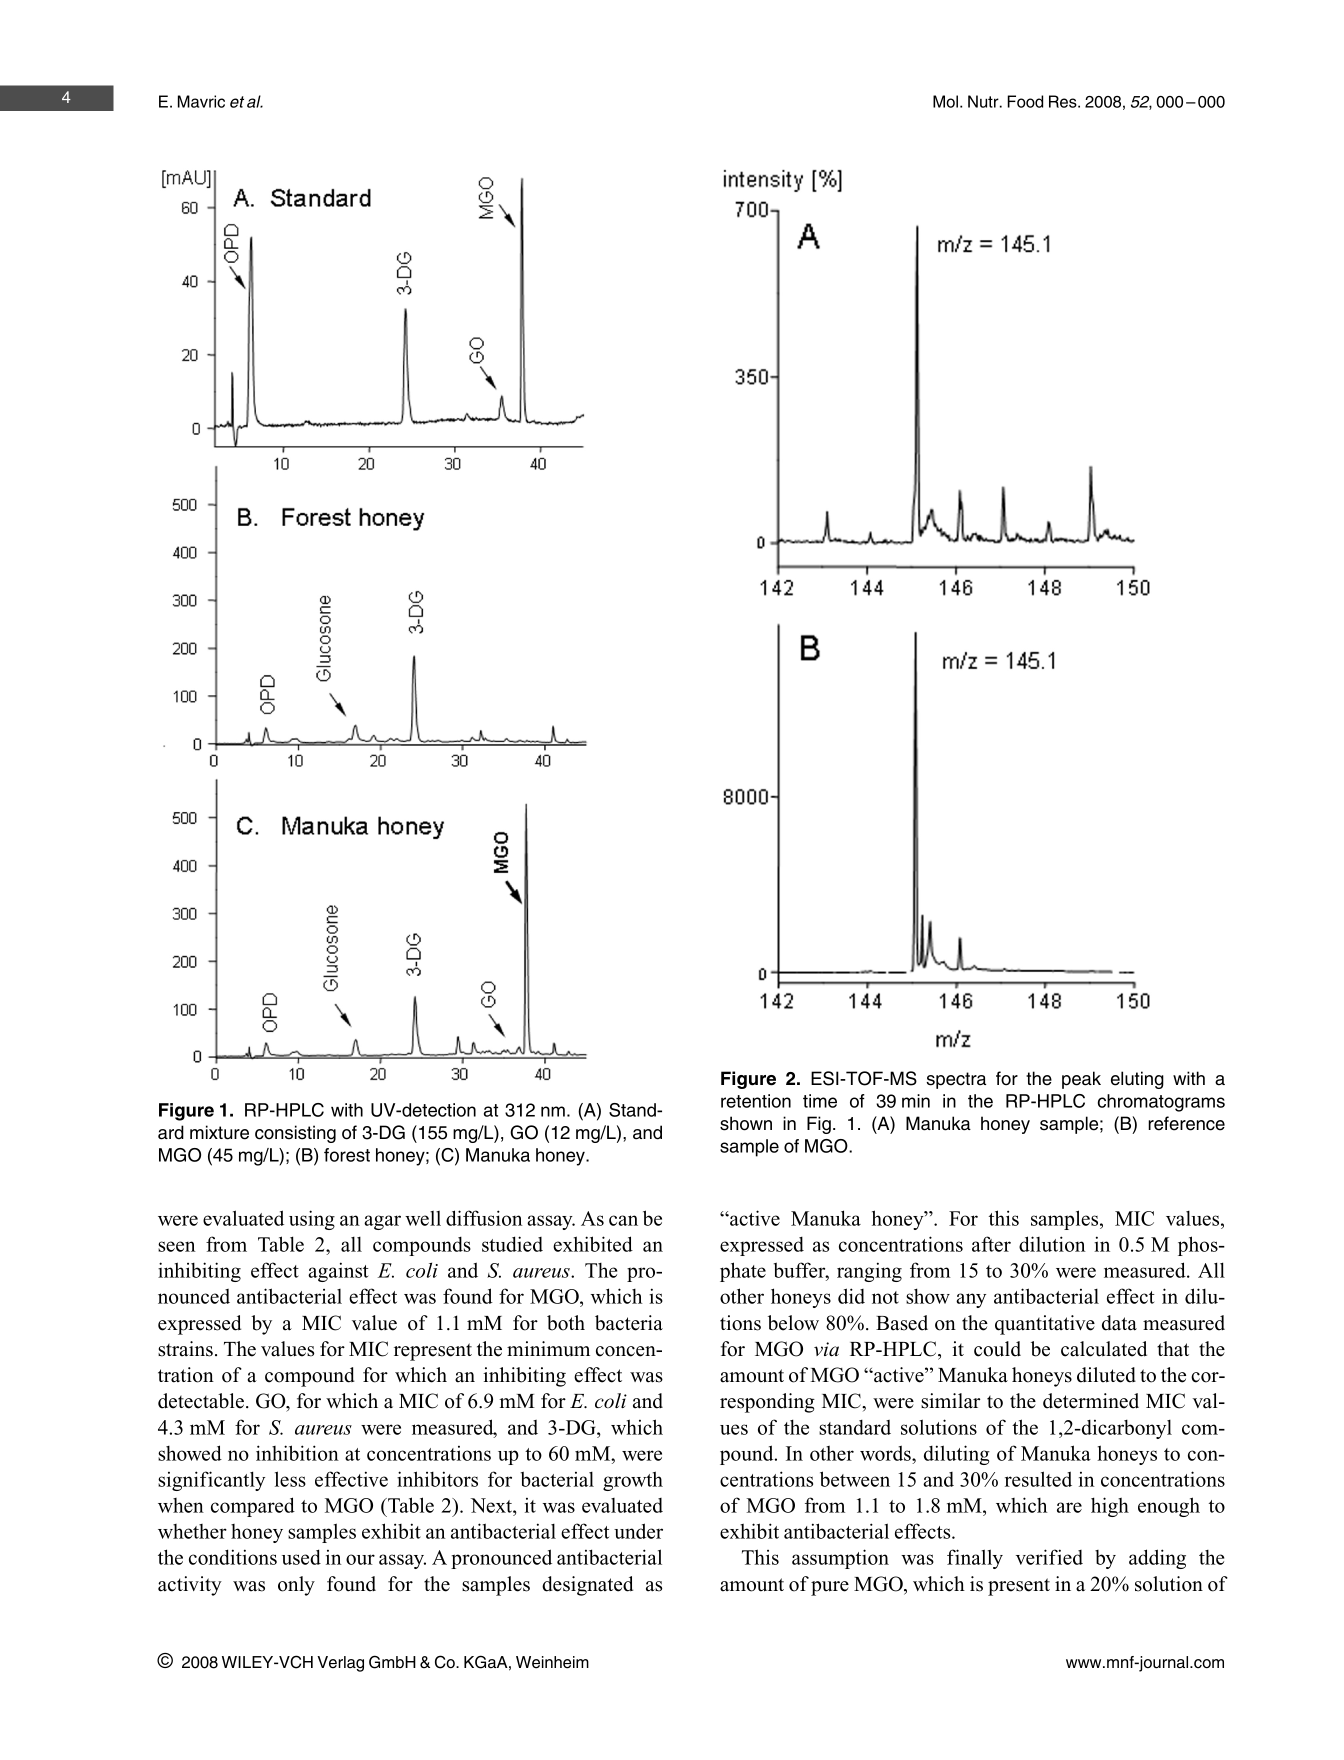 This page has width=1344, height=1760. What do you see at coordinates (820, 1101) in the page?
I see `time` at bounding box center [820, 1101].
